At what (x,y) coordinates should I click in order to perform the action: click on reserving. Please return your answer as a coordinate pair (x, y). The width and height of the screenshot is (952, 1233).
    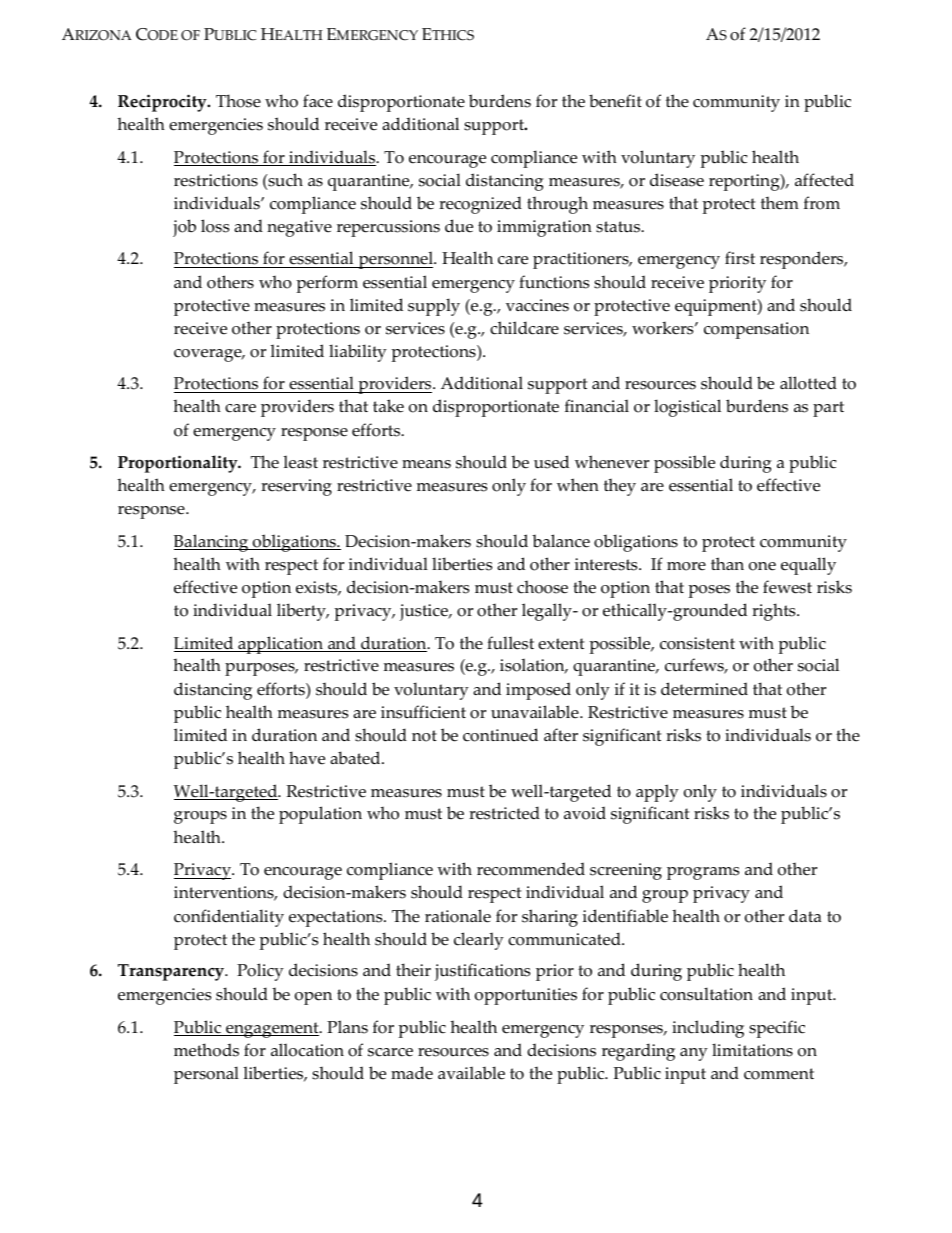
    Looking at the image, I should click on (296, 487).
